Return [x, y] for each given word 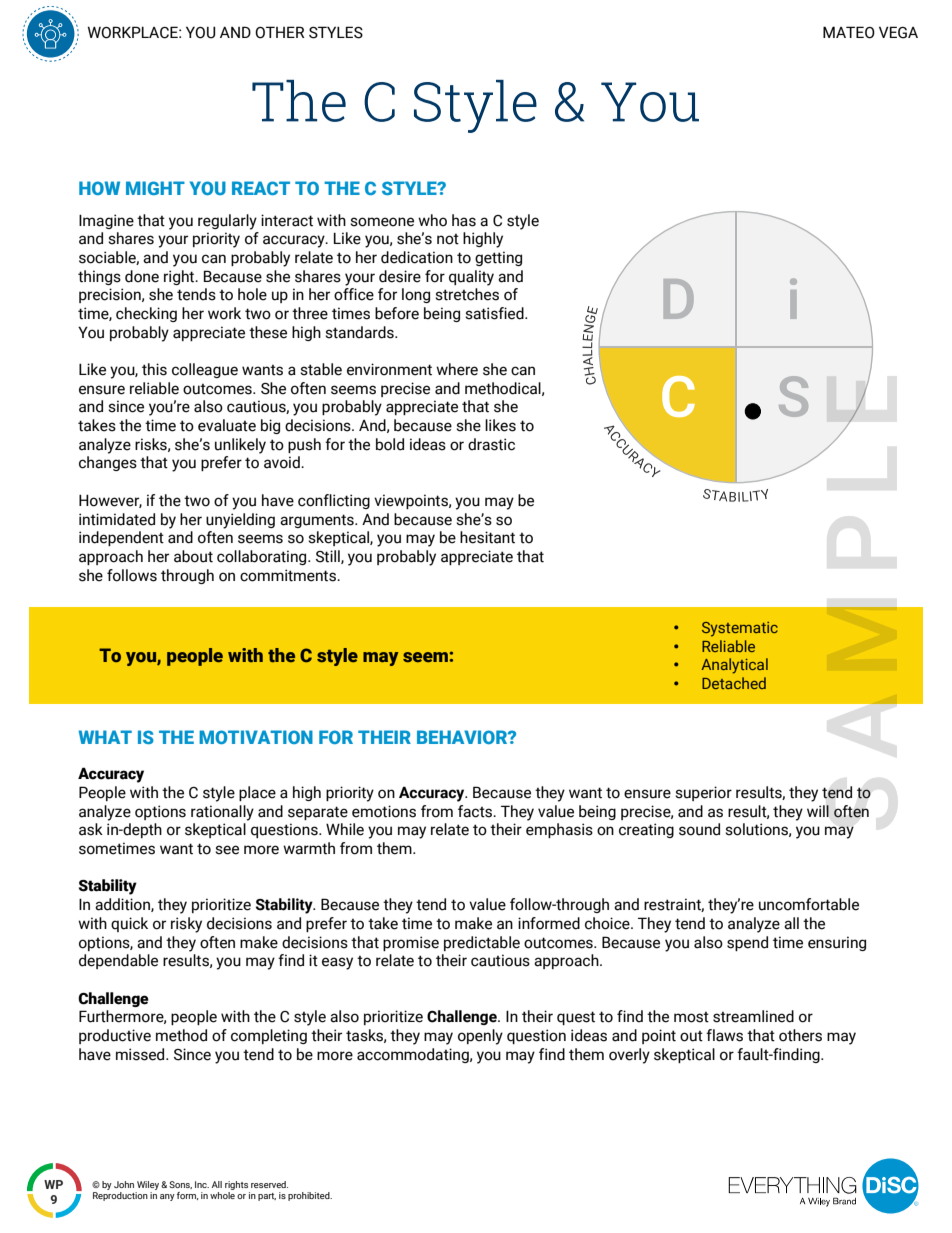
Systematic [740, 629]
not [448, 239]
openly [480, 1037]
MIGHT [155, 188]
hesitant [487, 537]
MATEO [849, 32]
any [167, 1197]
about [193, 556]
